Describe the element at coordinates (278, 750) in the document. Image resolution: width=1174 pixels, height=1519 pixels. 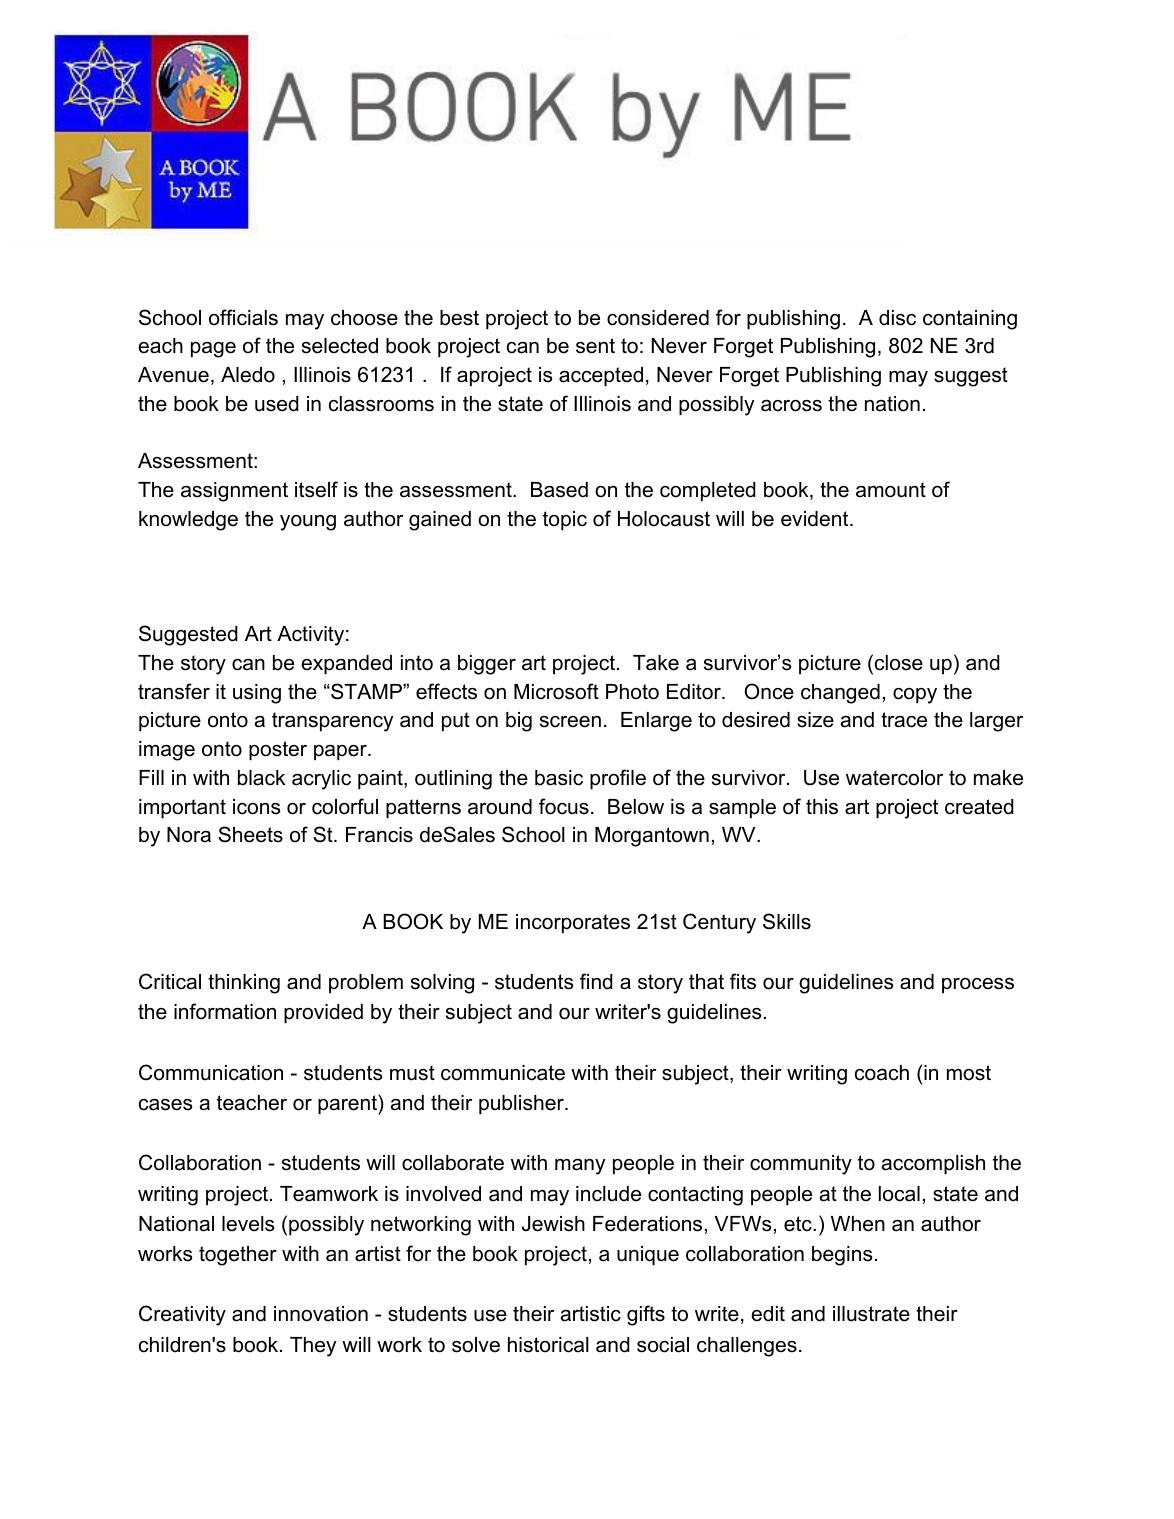
I see `poster` at that location.
